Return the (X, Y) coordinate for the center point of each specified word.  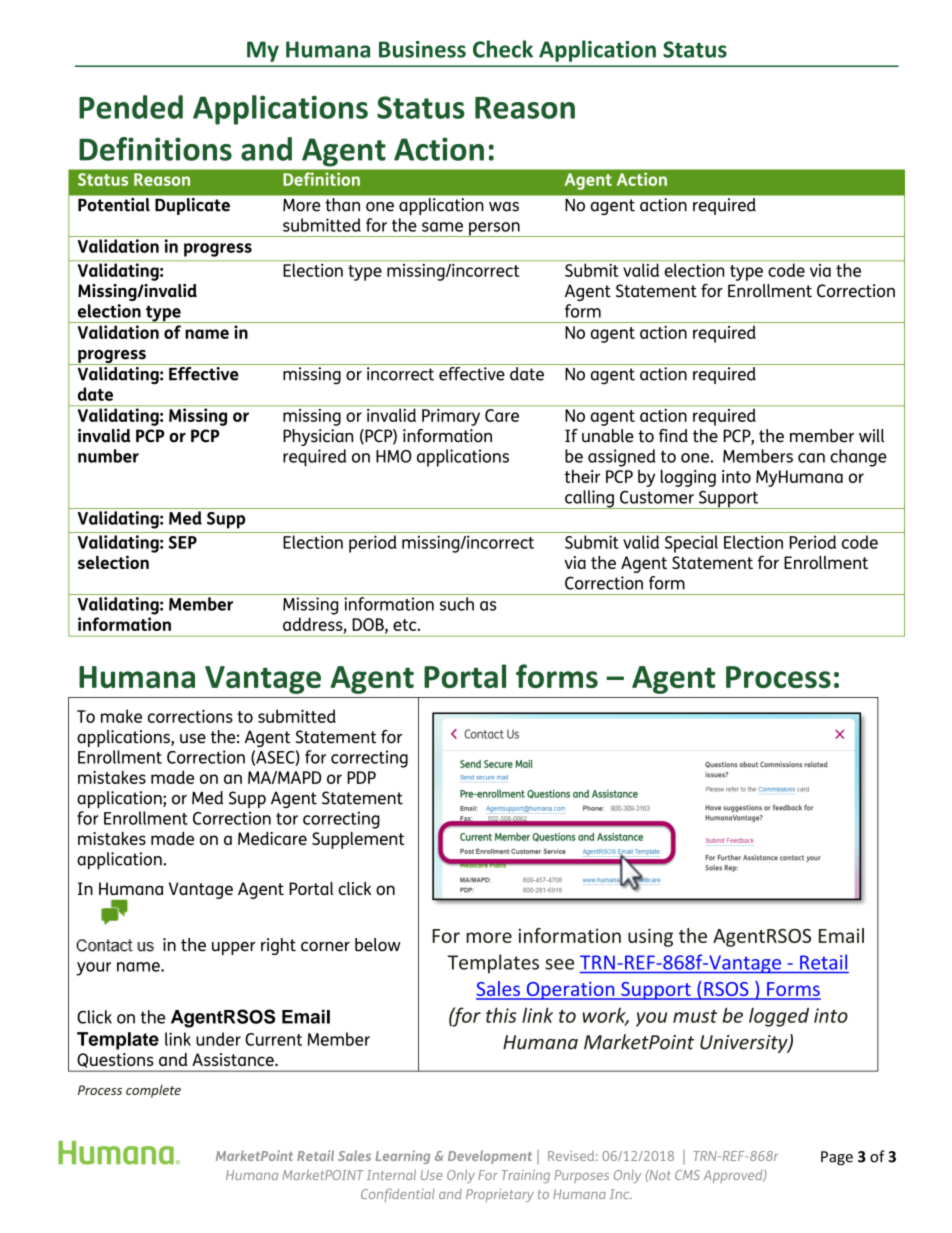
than (343, 204)
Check (503, 49)
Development (490, 1157)
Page (837, 1158)
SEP (182, 542)
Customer (657, 497)
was (504, 207)
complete (153, 1091)
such (457, 604)
